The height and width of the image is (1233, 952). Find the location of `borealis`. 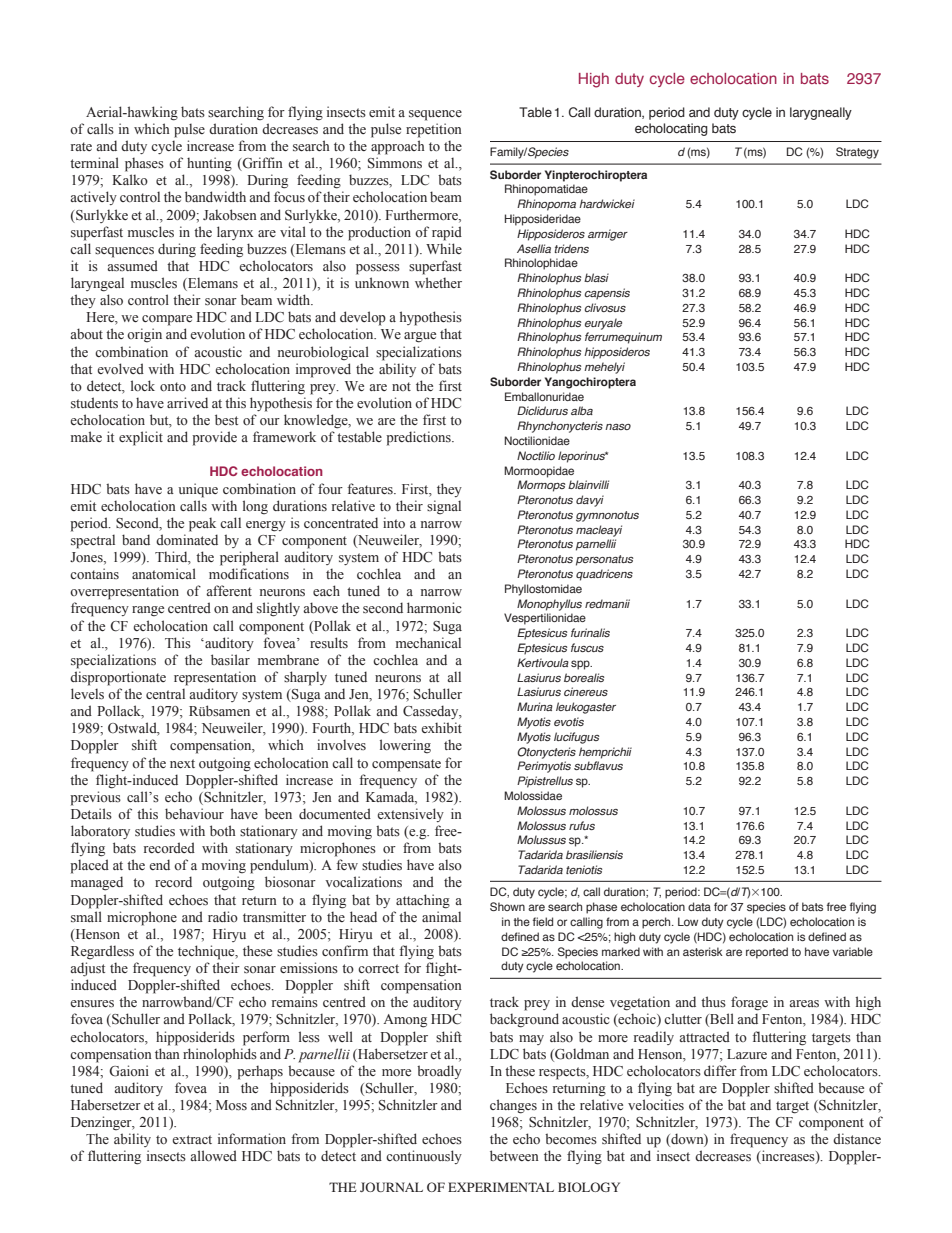

borealis is located at coordinates (584, 677).
